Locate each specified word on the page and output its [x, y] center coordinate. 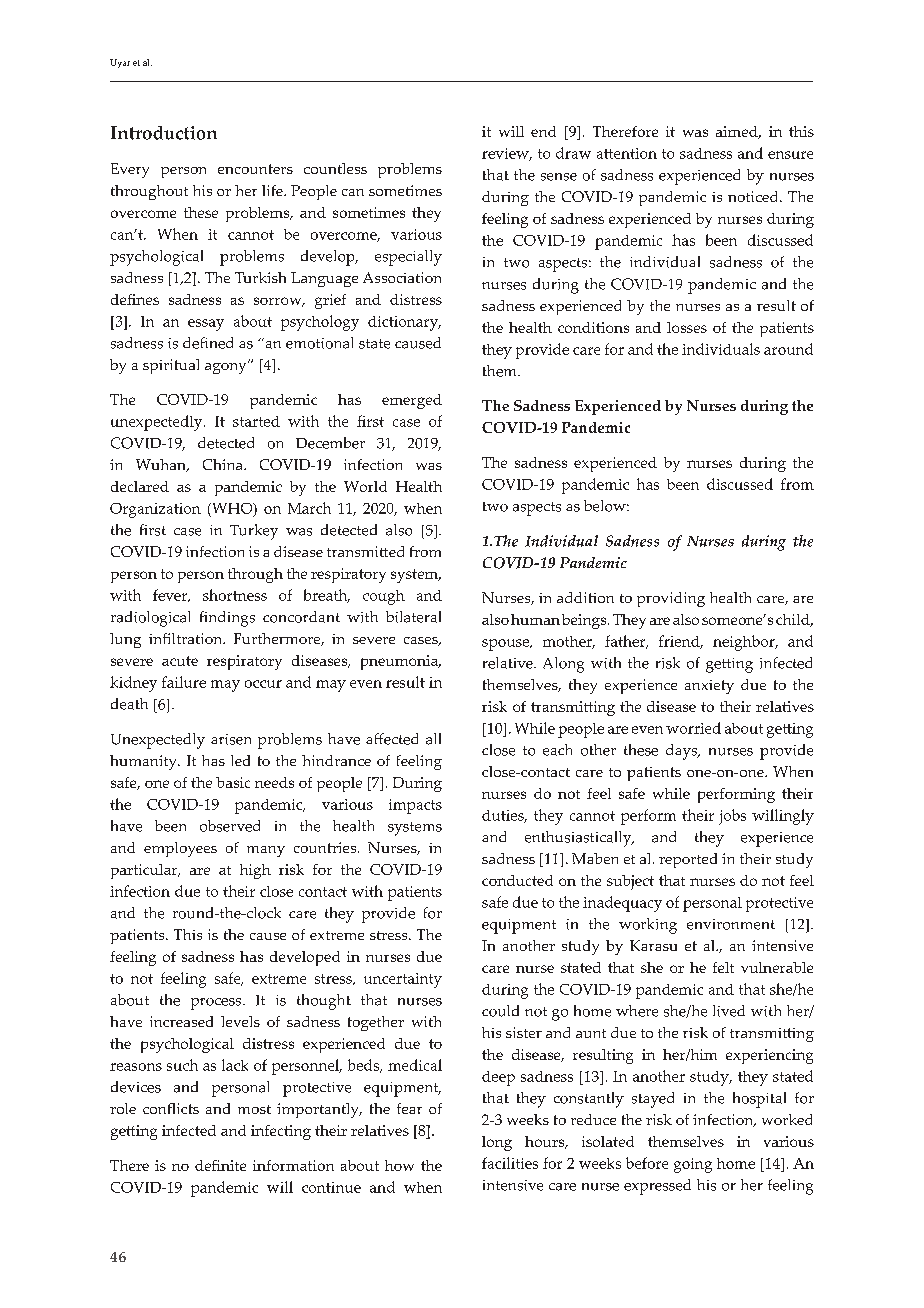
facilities [510, 1163]
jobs [732, 817]
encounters [255, 169]
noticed [754, 196]
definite [220, 1165]
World [365, 486]
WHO [232, 510]
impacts [415, 806]
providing [671, 599]
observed [230, 826]
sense [559, 177]
